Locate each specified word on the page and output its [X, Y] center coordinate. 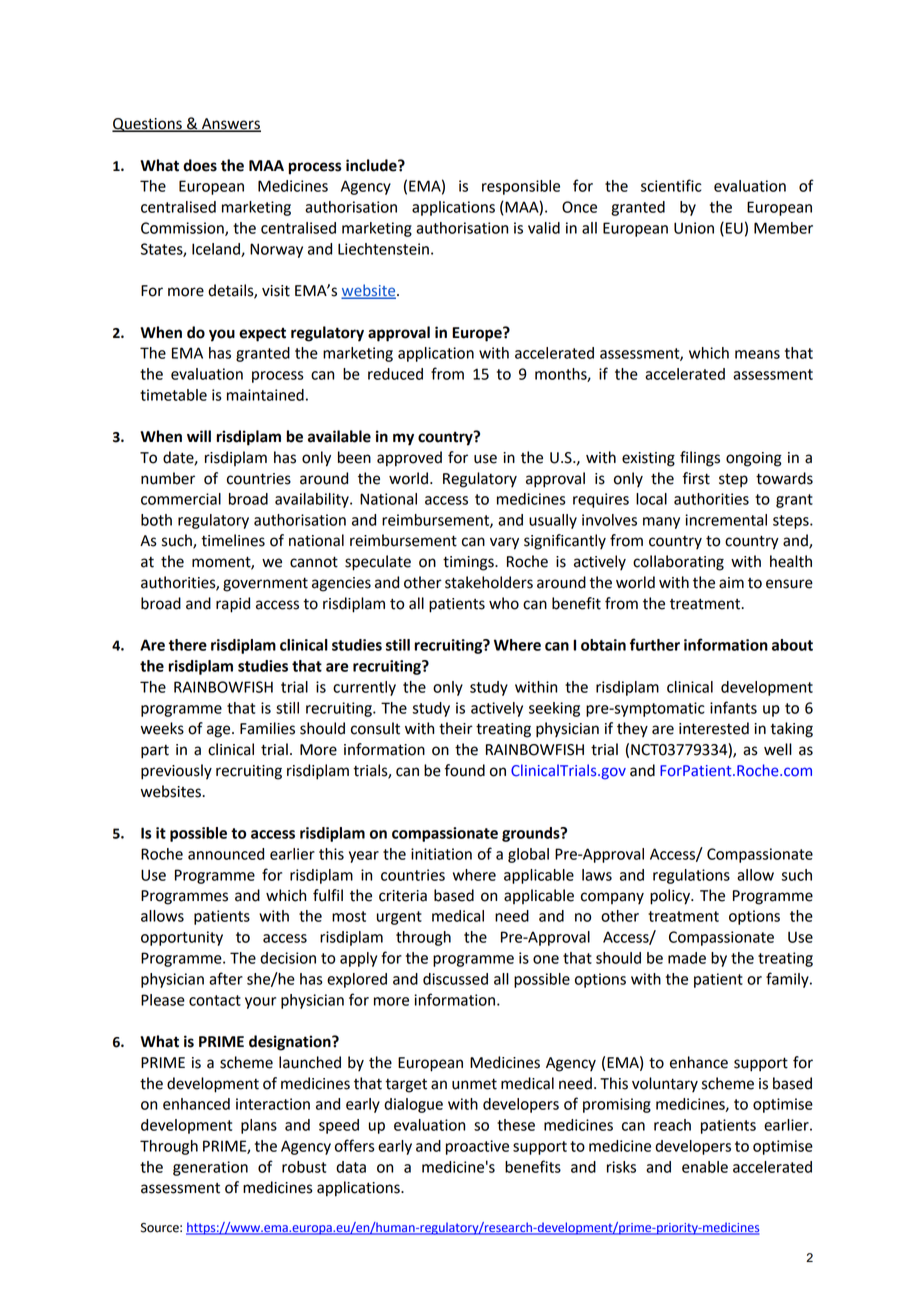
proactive [477, 1147]
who [504, 603]
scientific [671, 185]
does [200, 165]
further [655, 644]
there [188, 645]
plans [259, 1126]
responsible [521, 187]
